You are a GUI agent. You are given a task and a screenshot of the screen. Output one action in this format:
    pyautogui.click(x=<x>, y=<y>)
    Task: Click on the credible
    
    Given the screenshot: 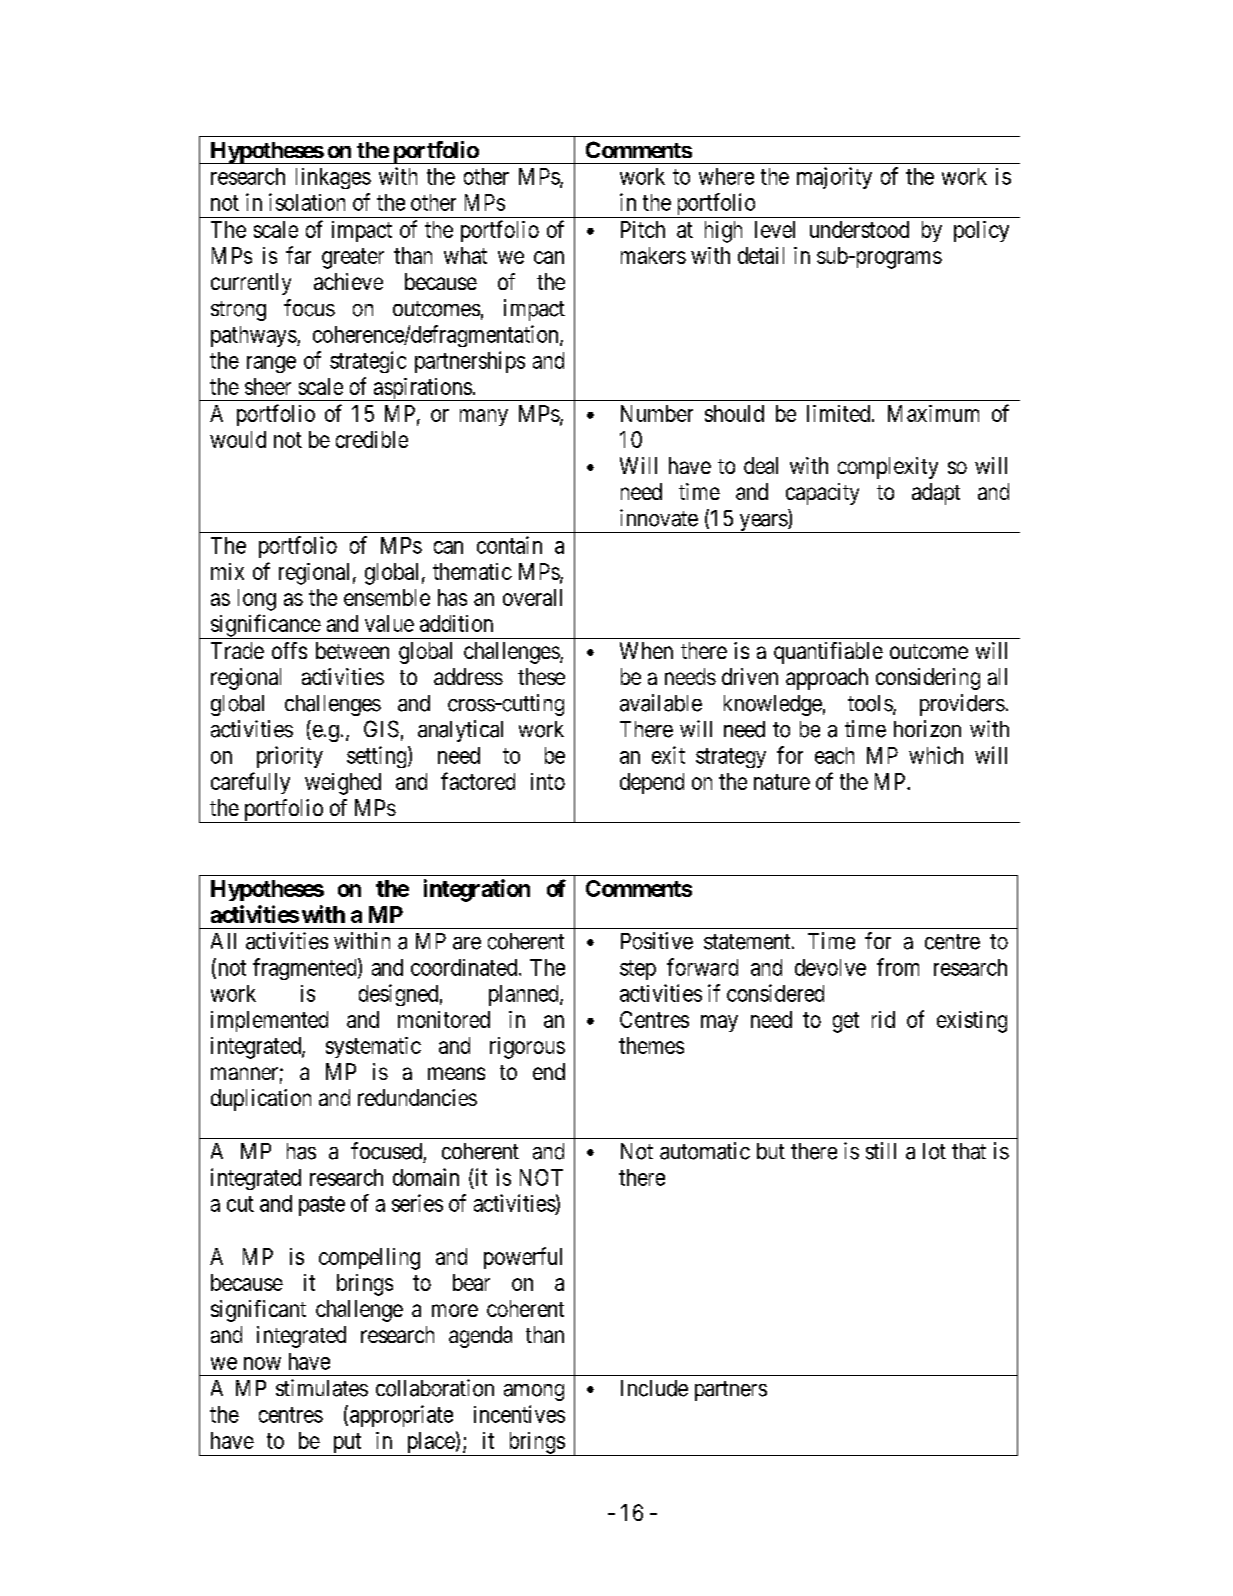 What is the action you would take?
    pyautogui.click(x=372, y=439)
